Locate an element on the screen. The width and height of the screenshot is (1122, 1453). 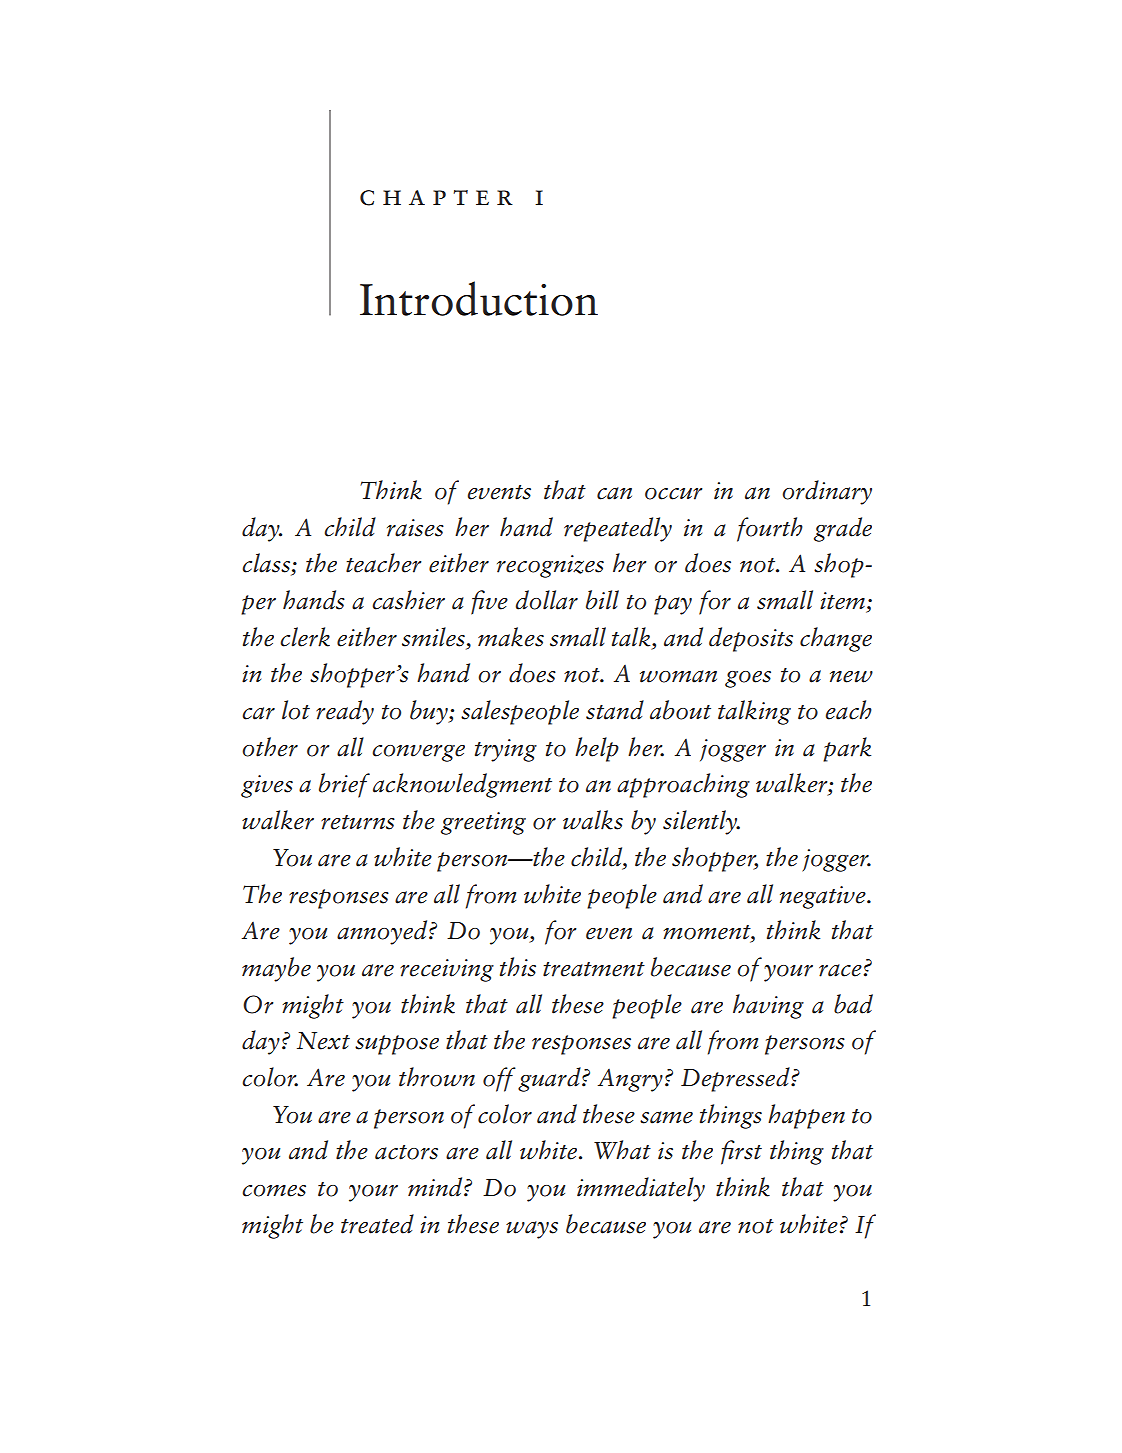
ordinary is located at coordinates (827, 492).
